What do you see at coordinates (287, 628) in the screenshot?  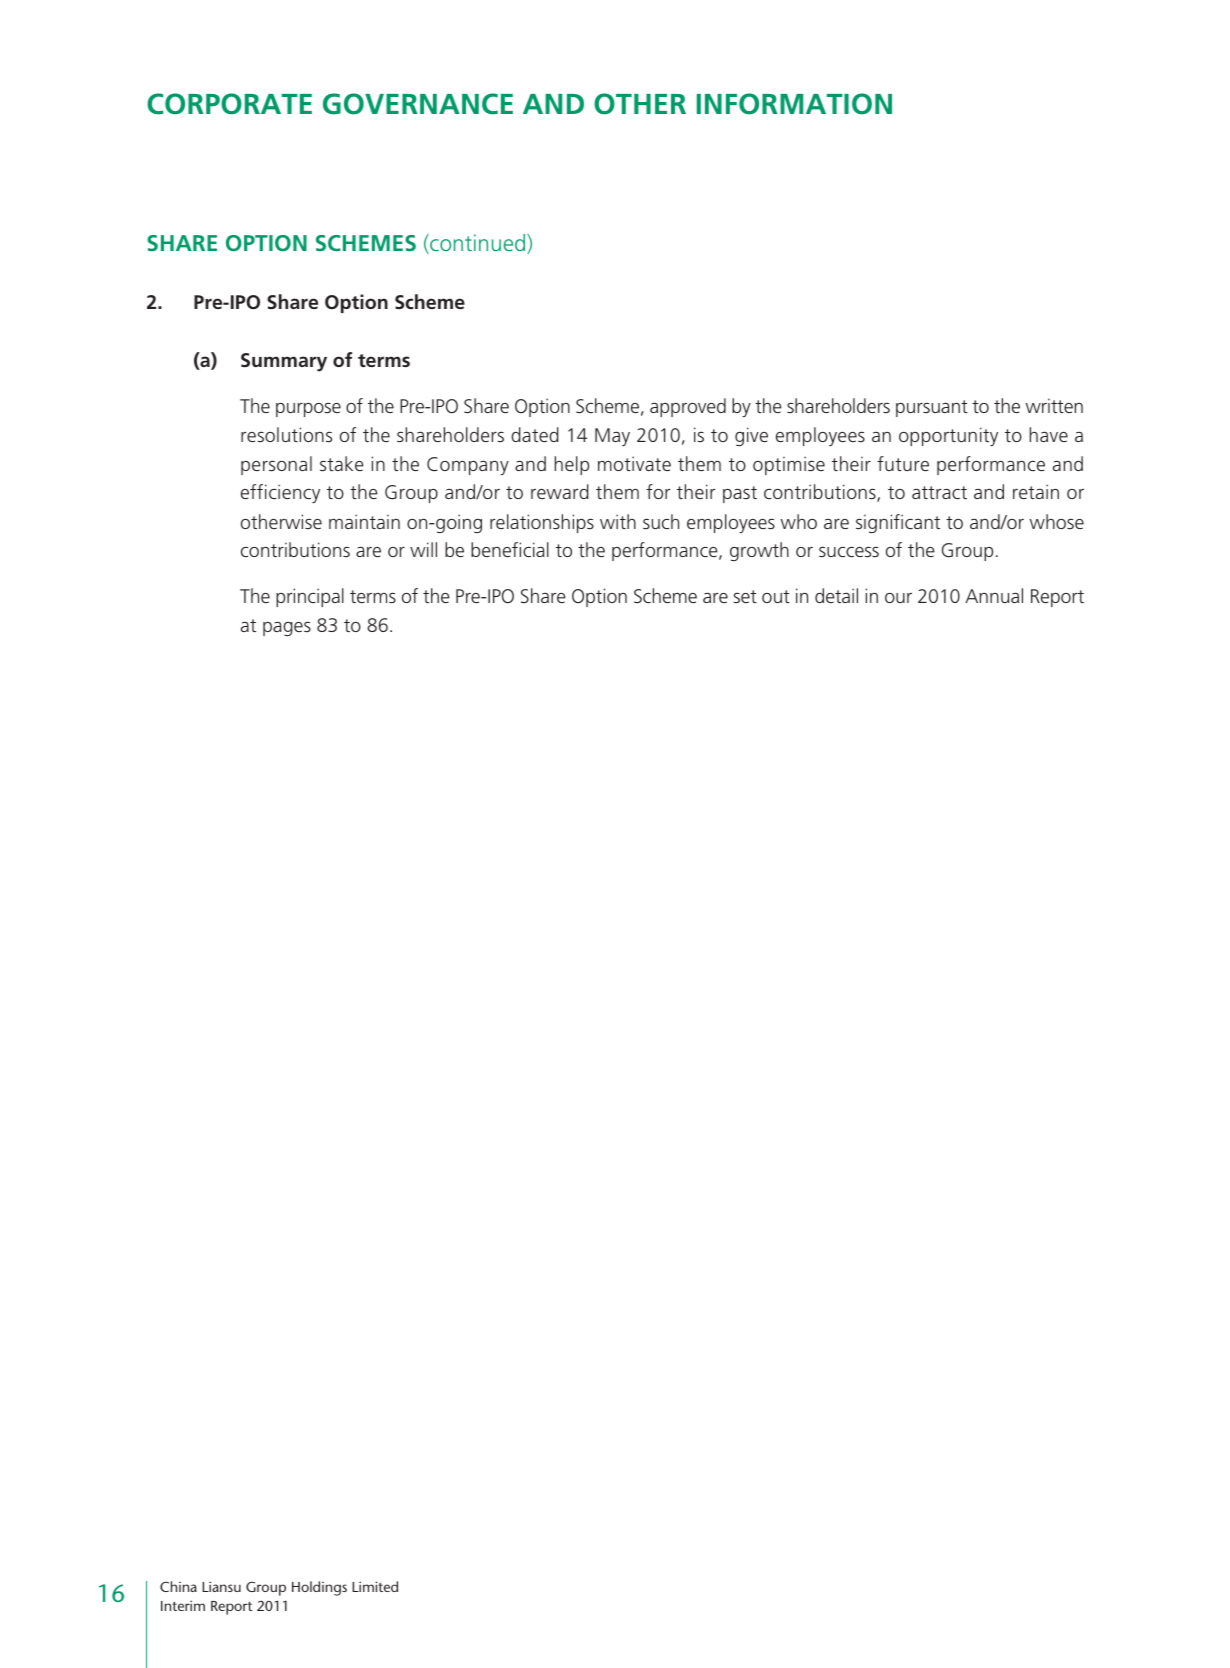 I see `pages` at bounding box center [287, 628].
